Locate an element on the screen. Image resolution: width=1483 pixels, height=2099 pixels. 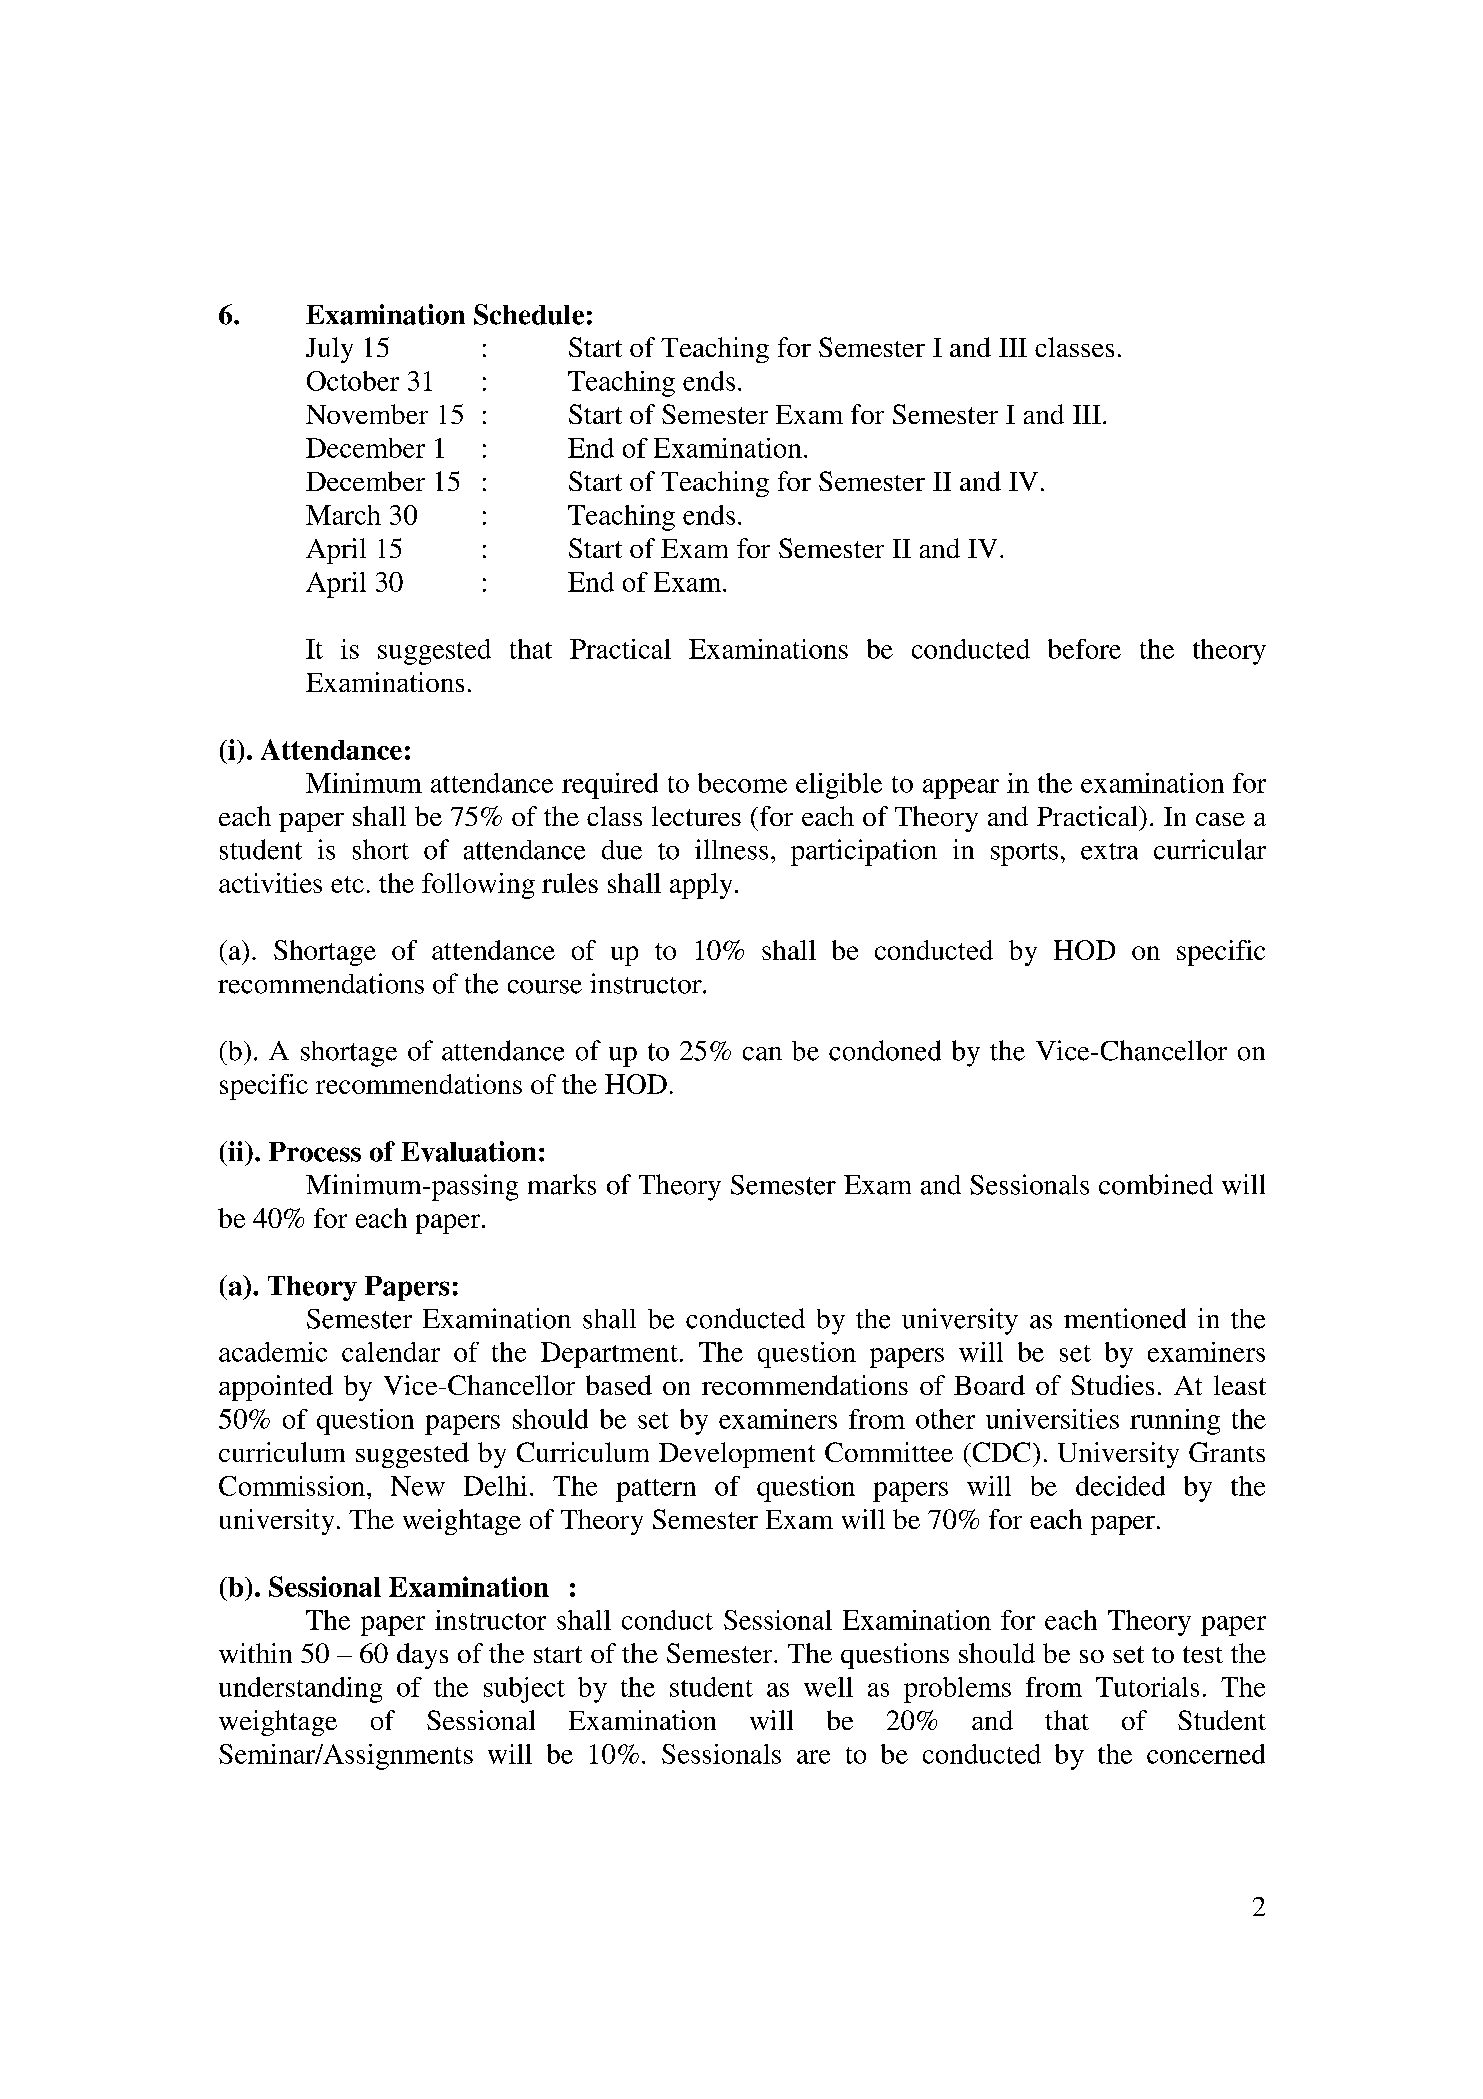
Process is located at coordinates (315, 1152).
